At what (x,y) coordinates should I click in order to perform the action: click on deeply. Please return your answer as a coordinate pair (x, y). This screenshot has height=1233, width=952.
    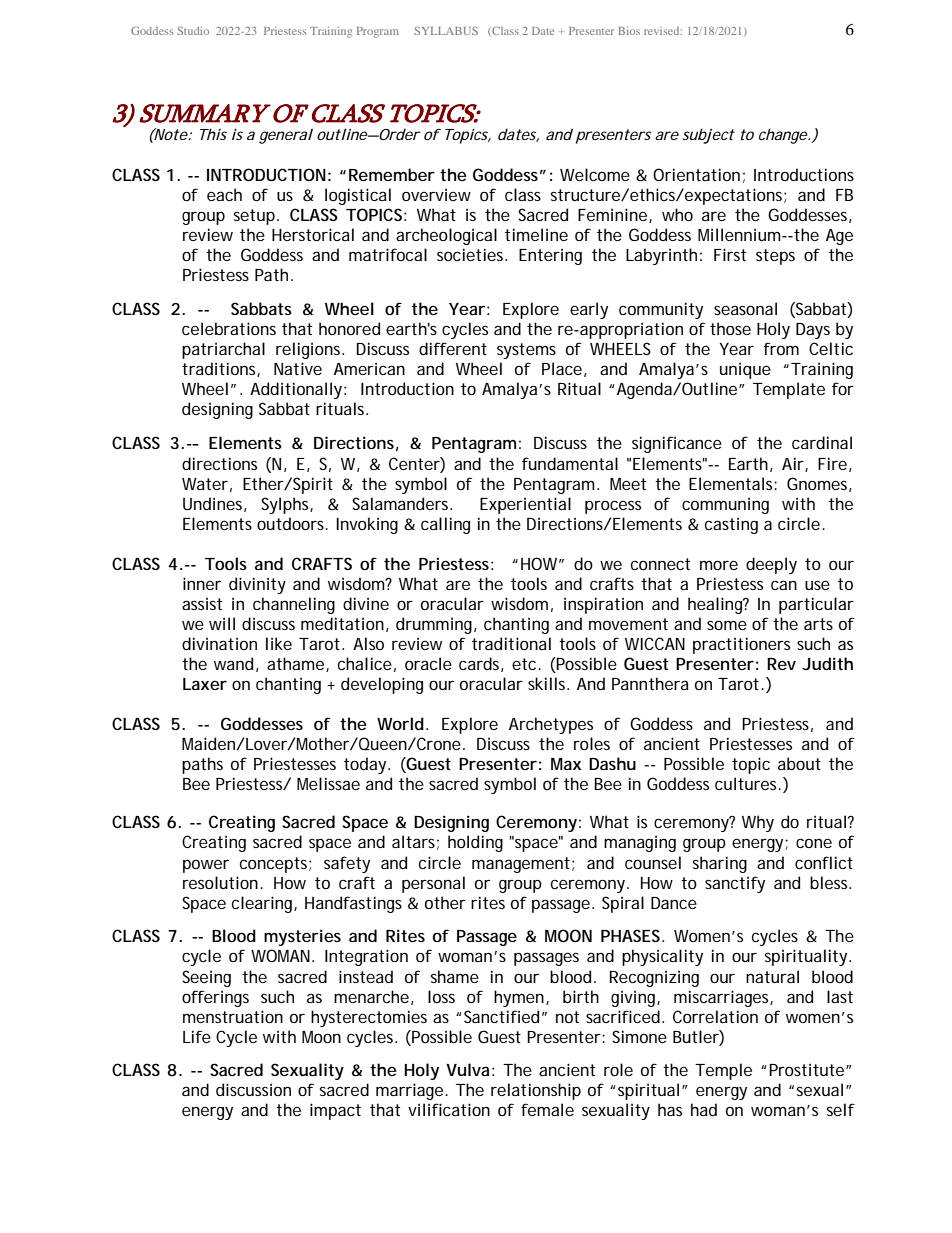
    Looking at the image, I should click on (771, 565).
